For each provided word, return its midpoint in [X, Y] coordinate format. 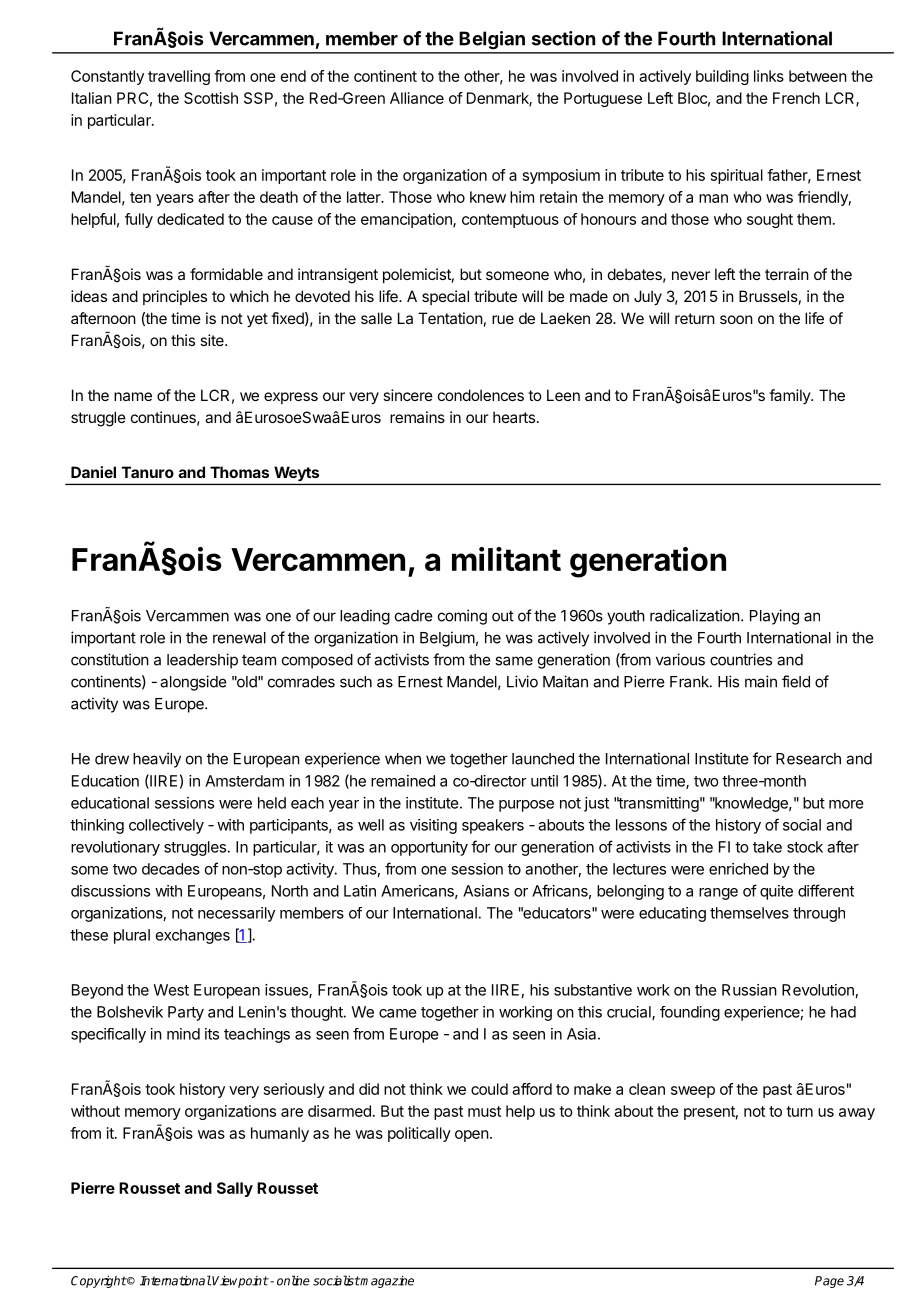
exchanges [193, 936]
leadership [202, 661]
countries [741, 659]
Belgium [447, 639]
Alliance [417, 98]
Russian [749, 990]
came [398, 1013]
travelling [179, 77]
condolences [481, 395]
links [769, 76]
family [790, 396]
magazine [386, 1282]
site [213, 340]
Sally [235, 1189]
